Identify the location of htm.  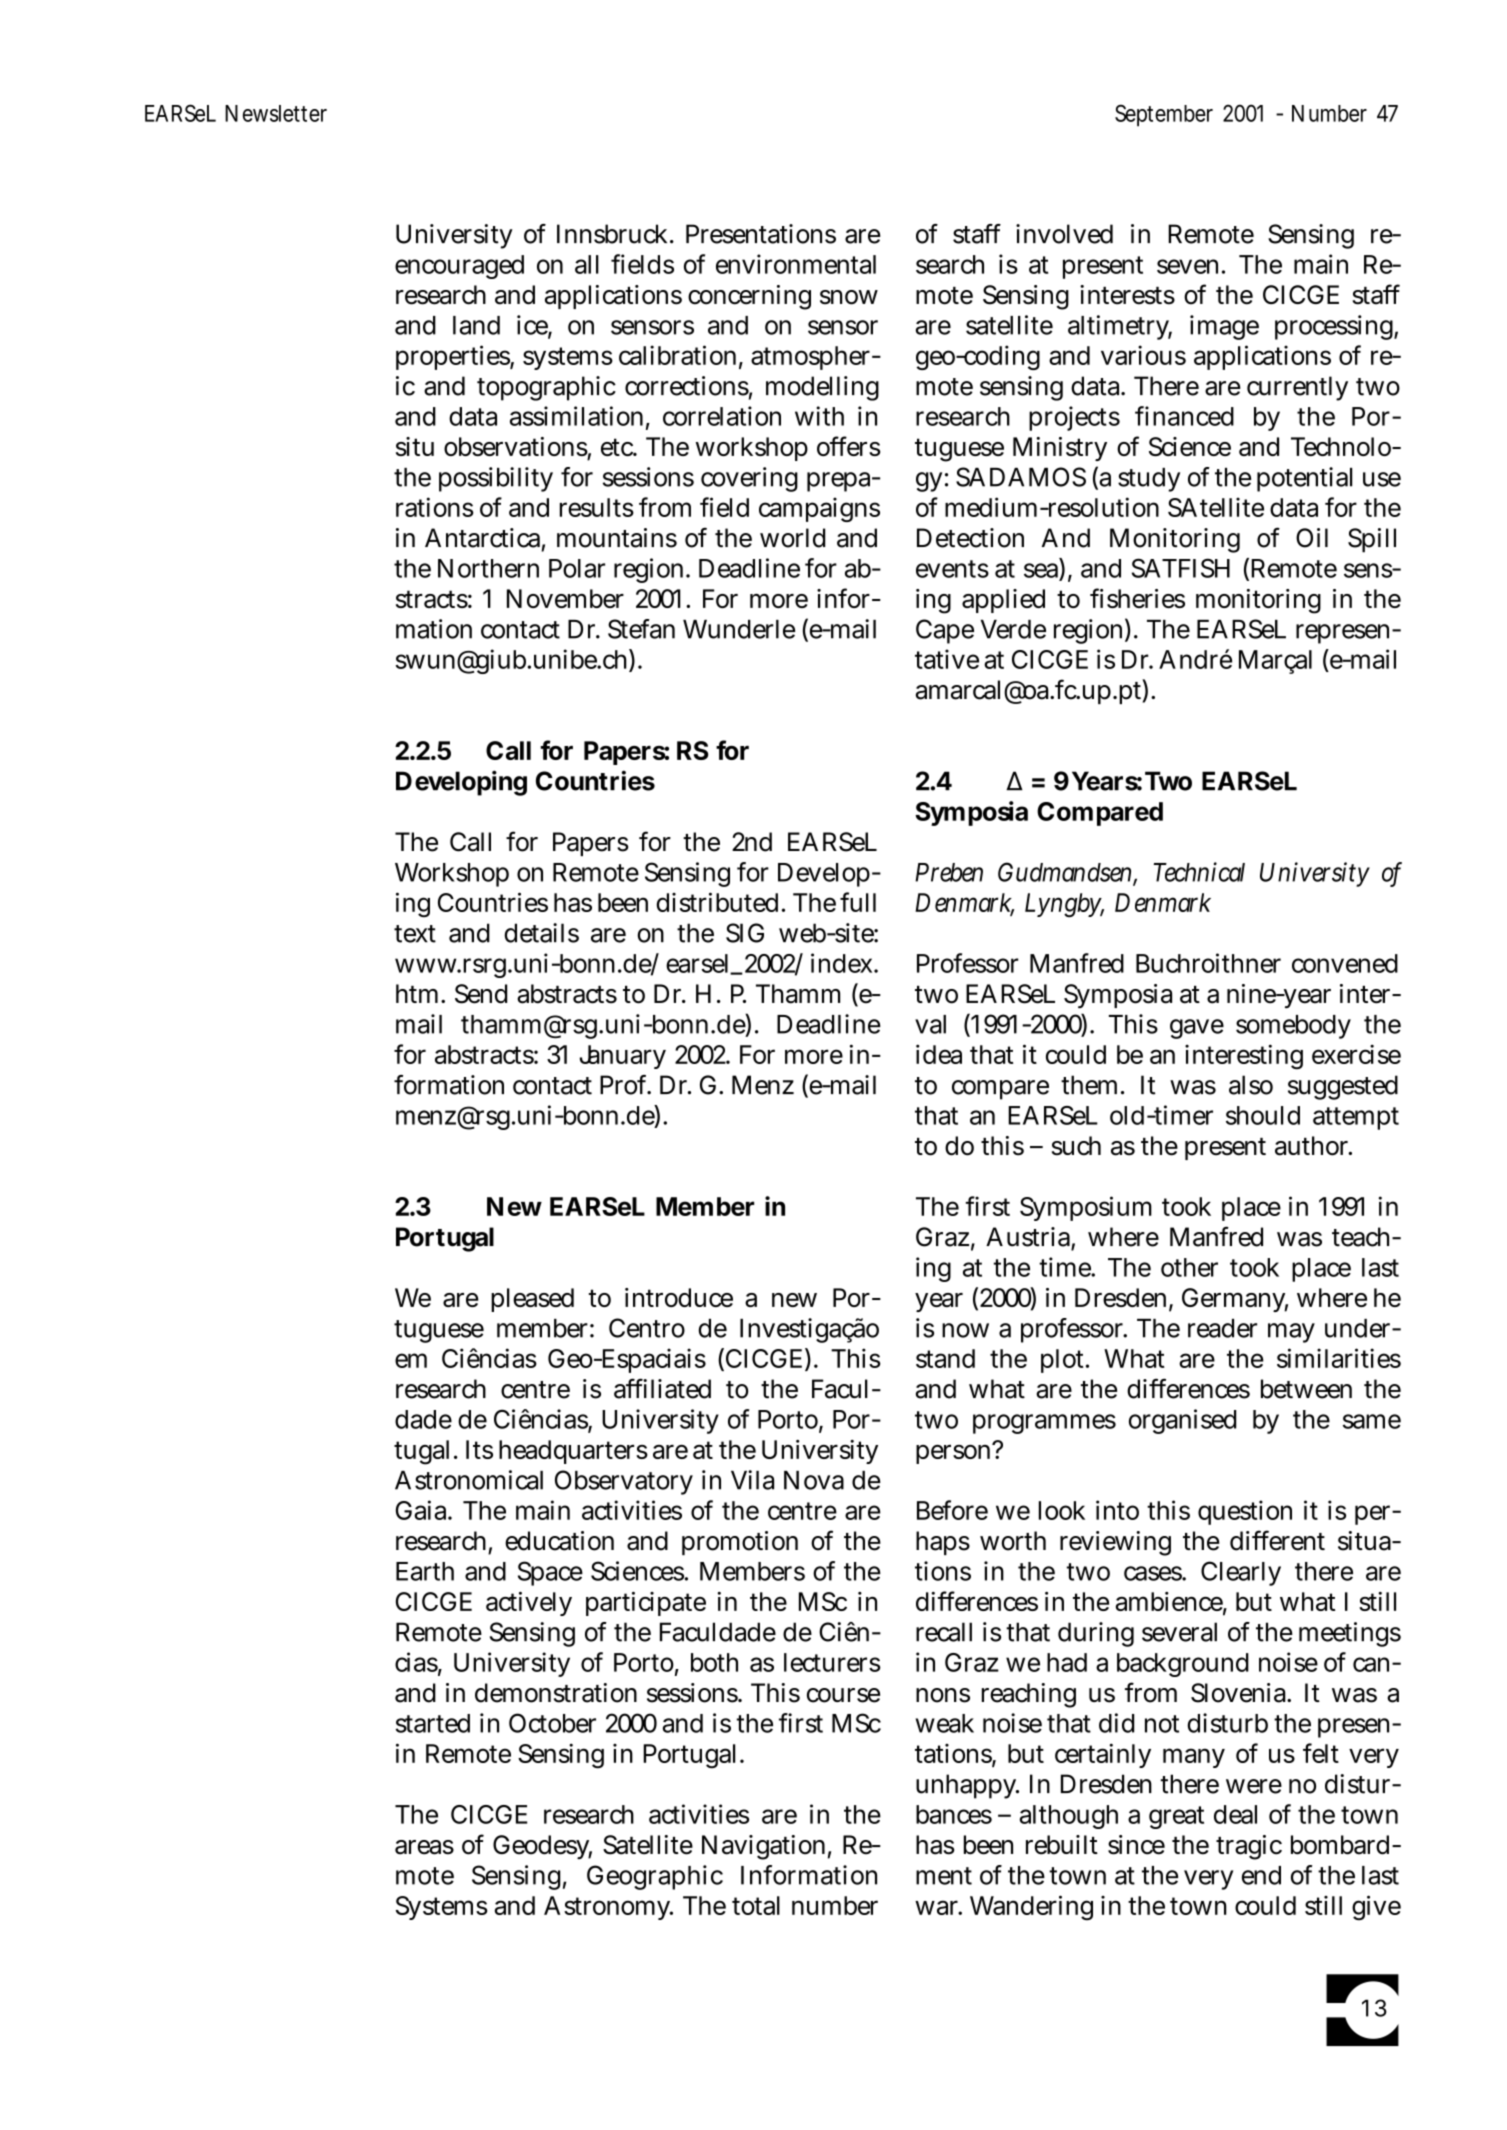
(419, 993).
